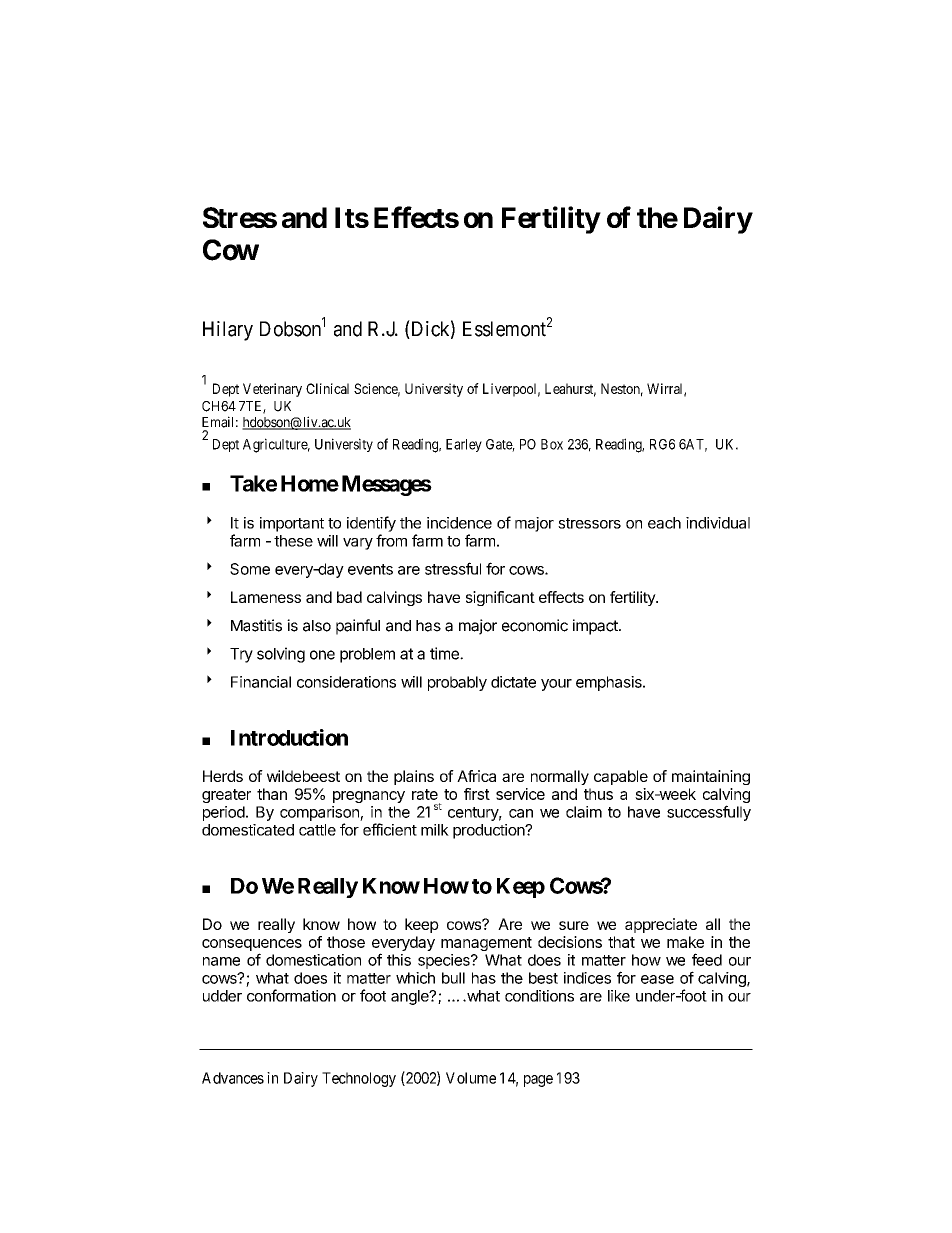 Image resolution: width=952 pixels, height=1233 pixels. What do you see at coordinates (471, 1078) in the screenshot?
I see `Volume` at bounding box center [471, 1078].
